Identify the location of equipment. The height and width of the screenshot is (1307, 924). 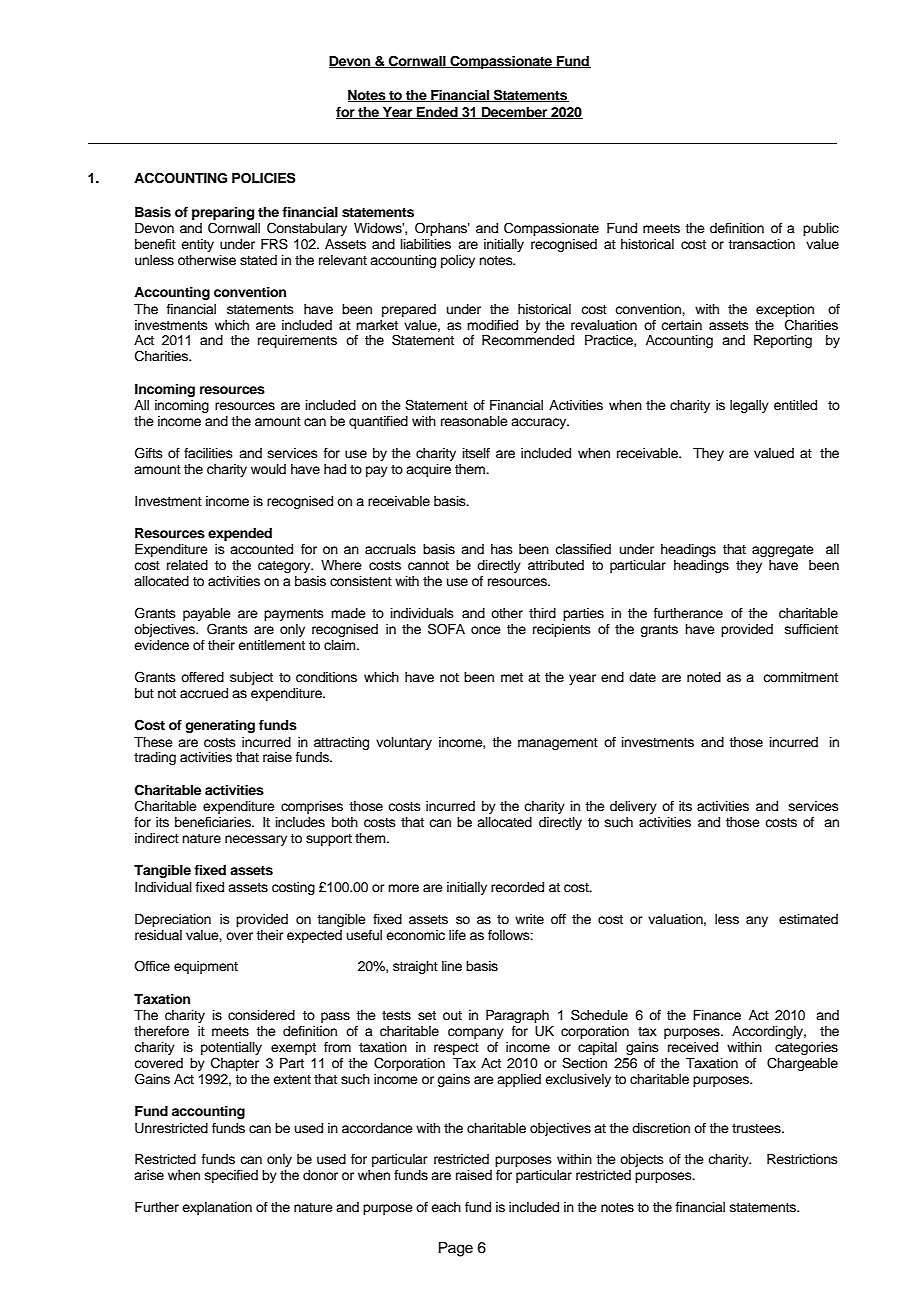
(206, 967).
